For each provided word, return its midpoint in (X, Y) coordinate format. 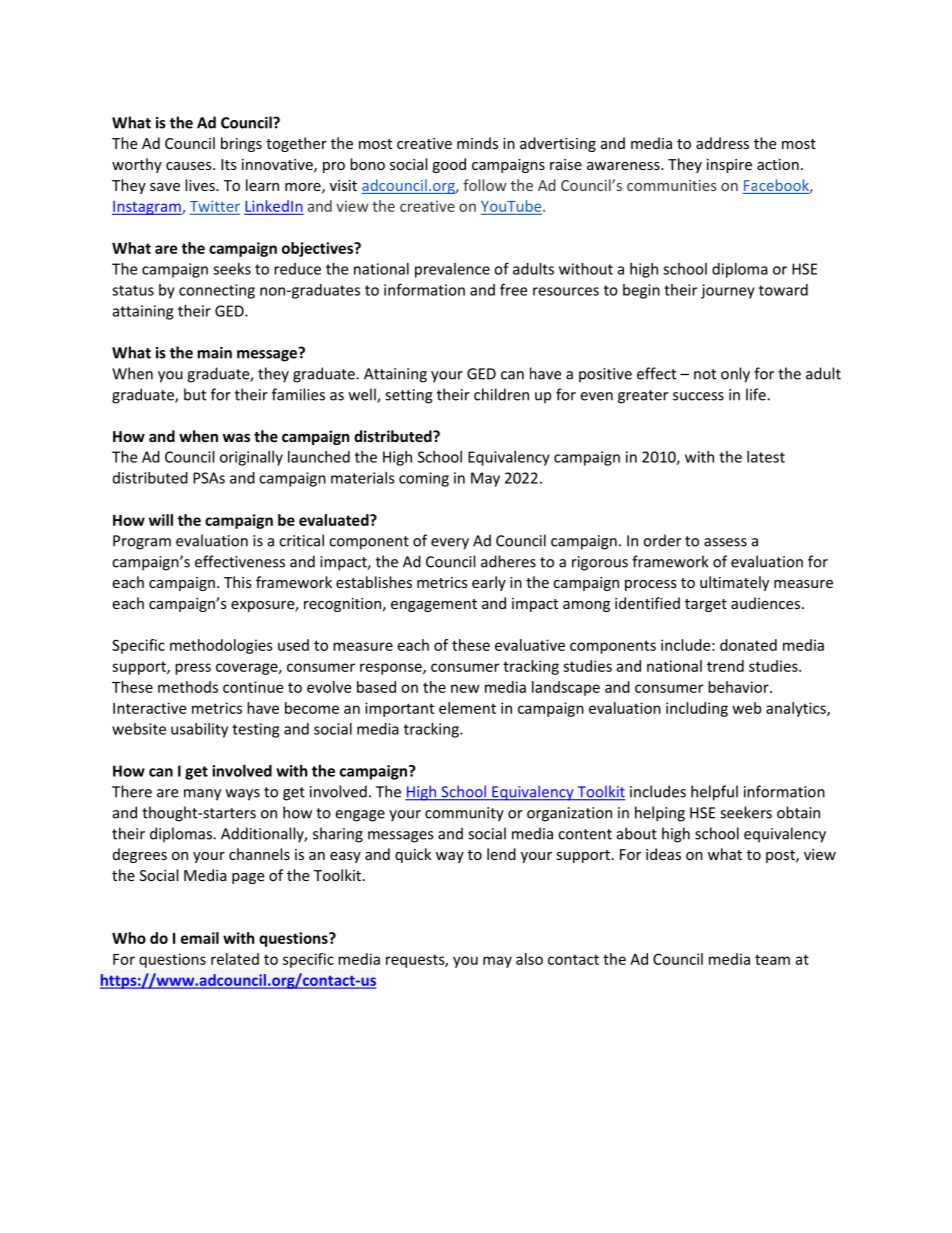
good (449, 165)
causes (190, 166)
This (238, 582)
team (772, 959)
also (529, 959)
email (200, 938)
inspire (729, 166)
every (450, 544)
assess (725, 542)
